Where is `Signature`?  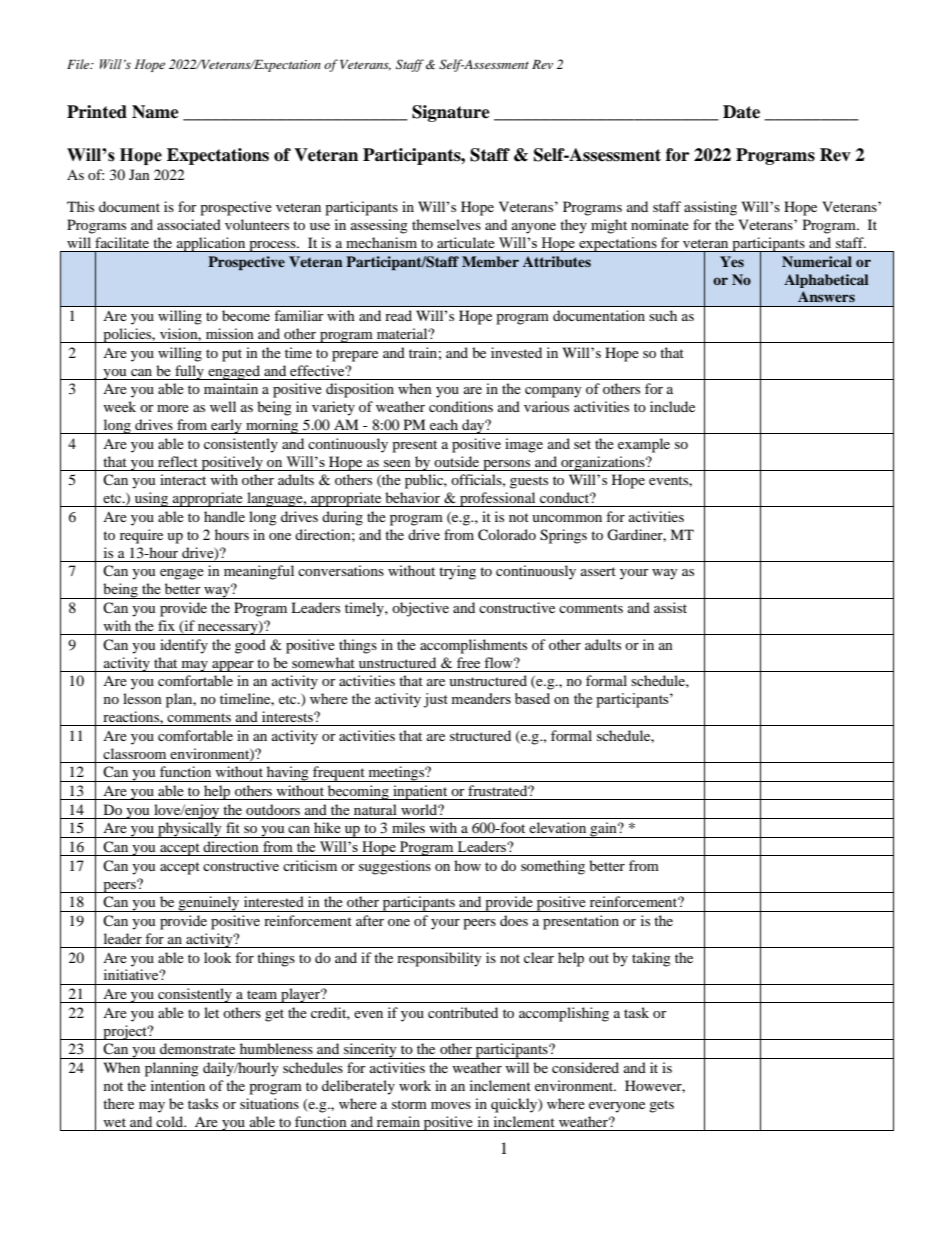 Signature is located at coordinates (451, 113).
